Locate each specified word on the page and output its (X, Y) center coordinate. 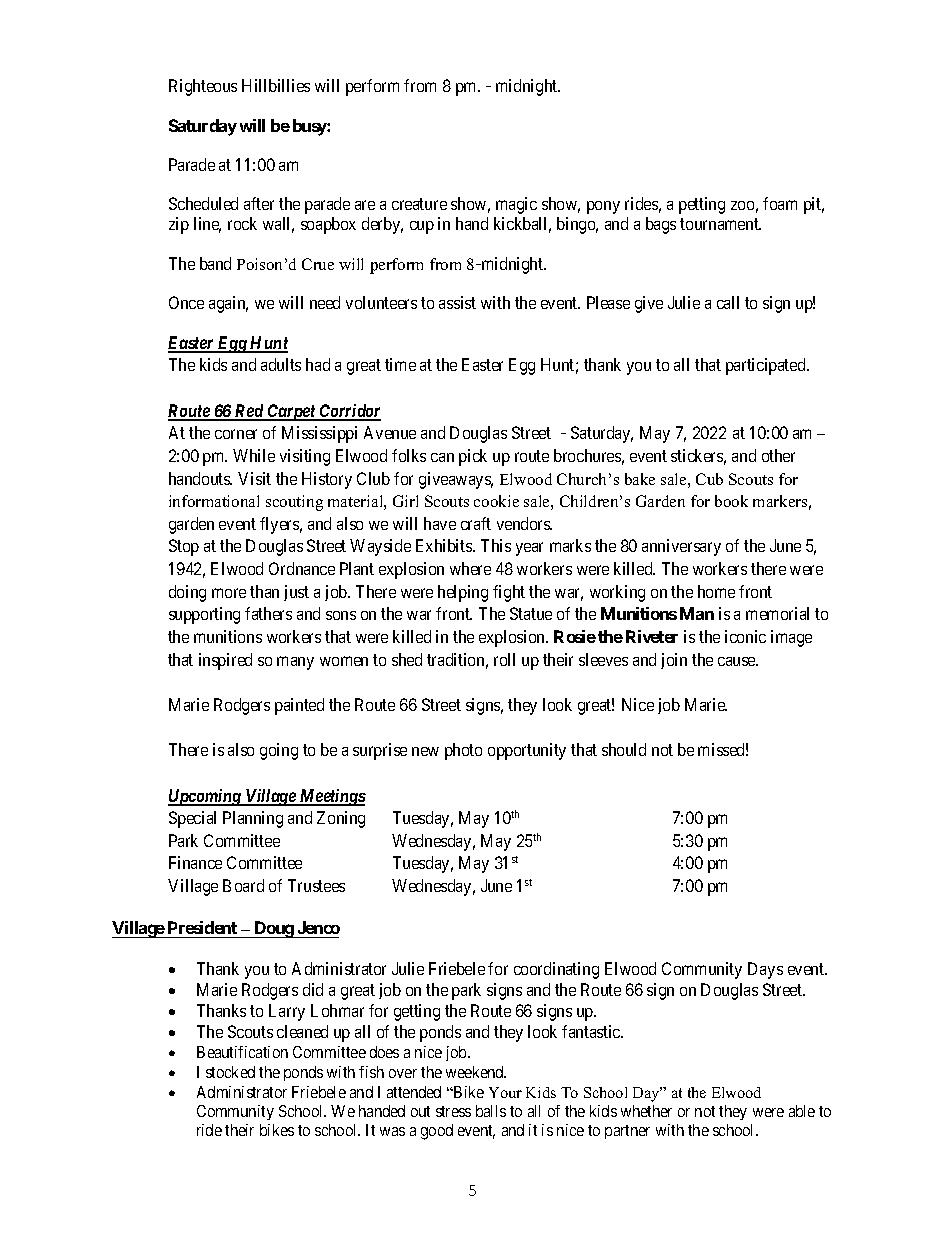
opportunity (527, 751)
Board (243, 885)
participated (767, 366)
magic (516, 205)
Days (765, 970)
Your (505, 1092)
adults (281, 364)
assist (457, 302)
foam (780, 203)
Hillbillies (276, 85)
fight (509, 593)
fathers (268, 613)
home (716, 591)
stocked (230, 1072)
